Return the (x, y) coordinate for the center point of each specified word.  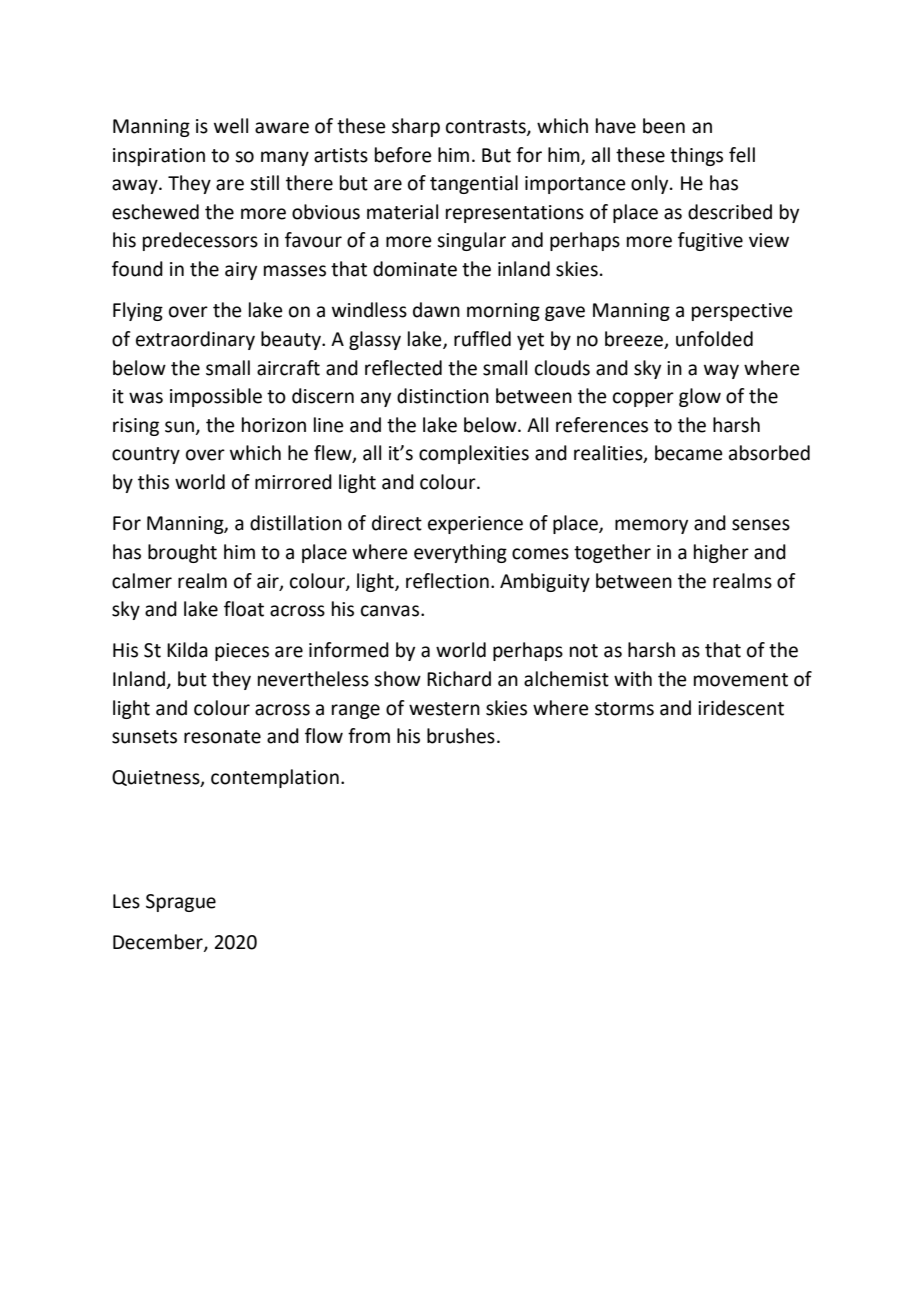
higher (721, 553)
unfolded (714, 339)
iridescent (741, 708)
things (696, 156)
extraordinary (195, 340)
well (231, 126)
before (403, 155)
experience (475, 525)
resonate (222, 737)
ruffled (482, 339)
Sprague (181, 903)
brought (182, 553)
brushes (461, 736)
